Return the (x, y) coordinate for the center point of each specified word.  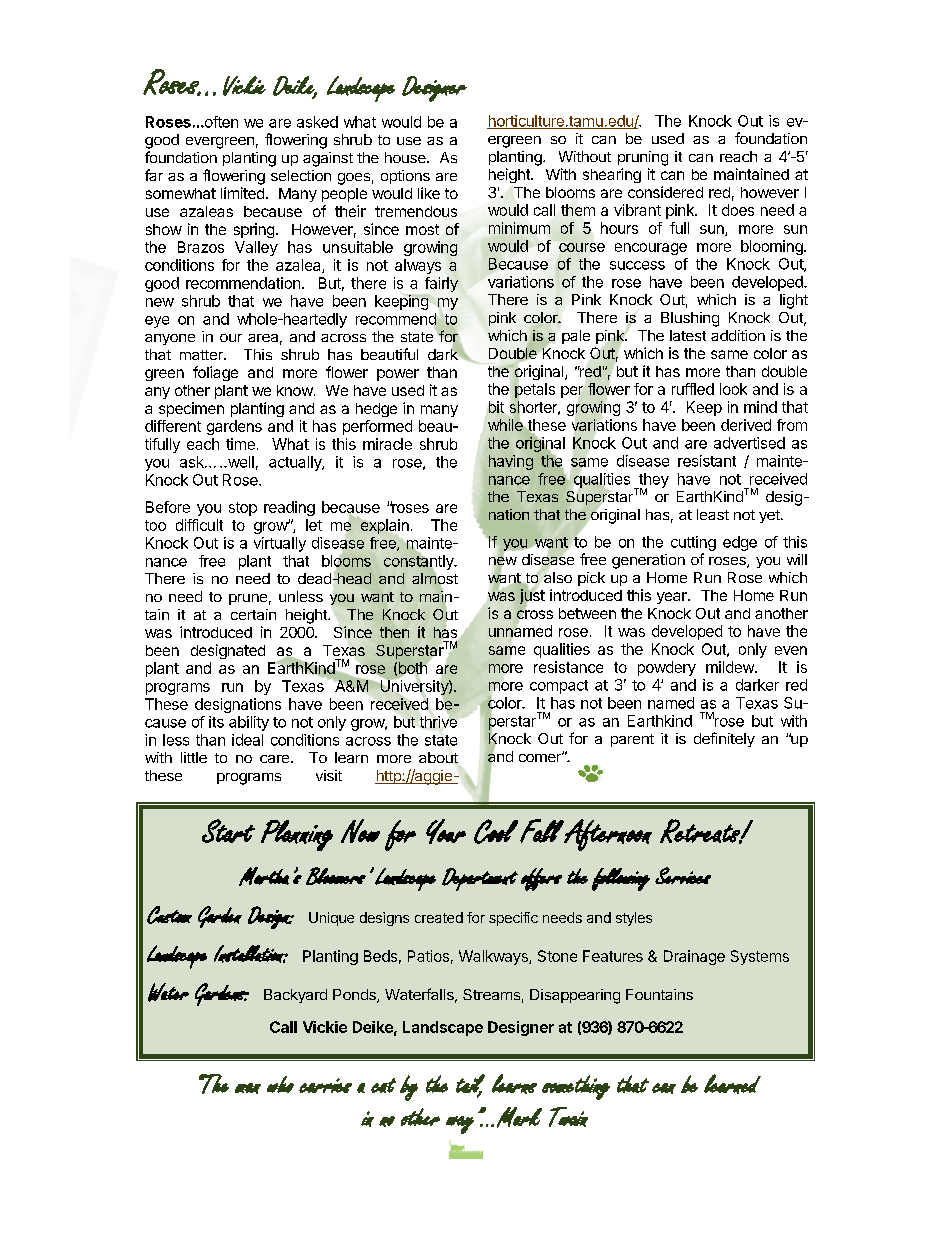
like (429, 193)
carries (325, 1085)
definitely (724, 739)
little (194, 757)
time (240, 444)
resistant (707, 461)
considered (665, 192)
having (511, 462)
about (438, 757)
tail (470, 1084)
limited (242, 193)
